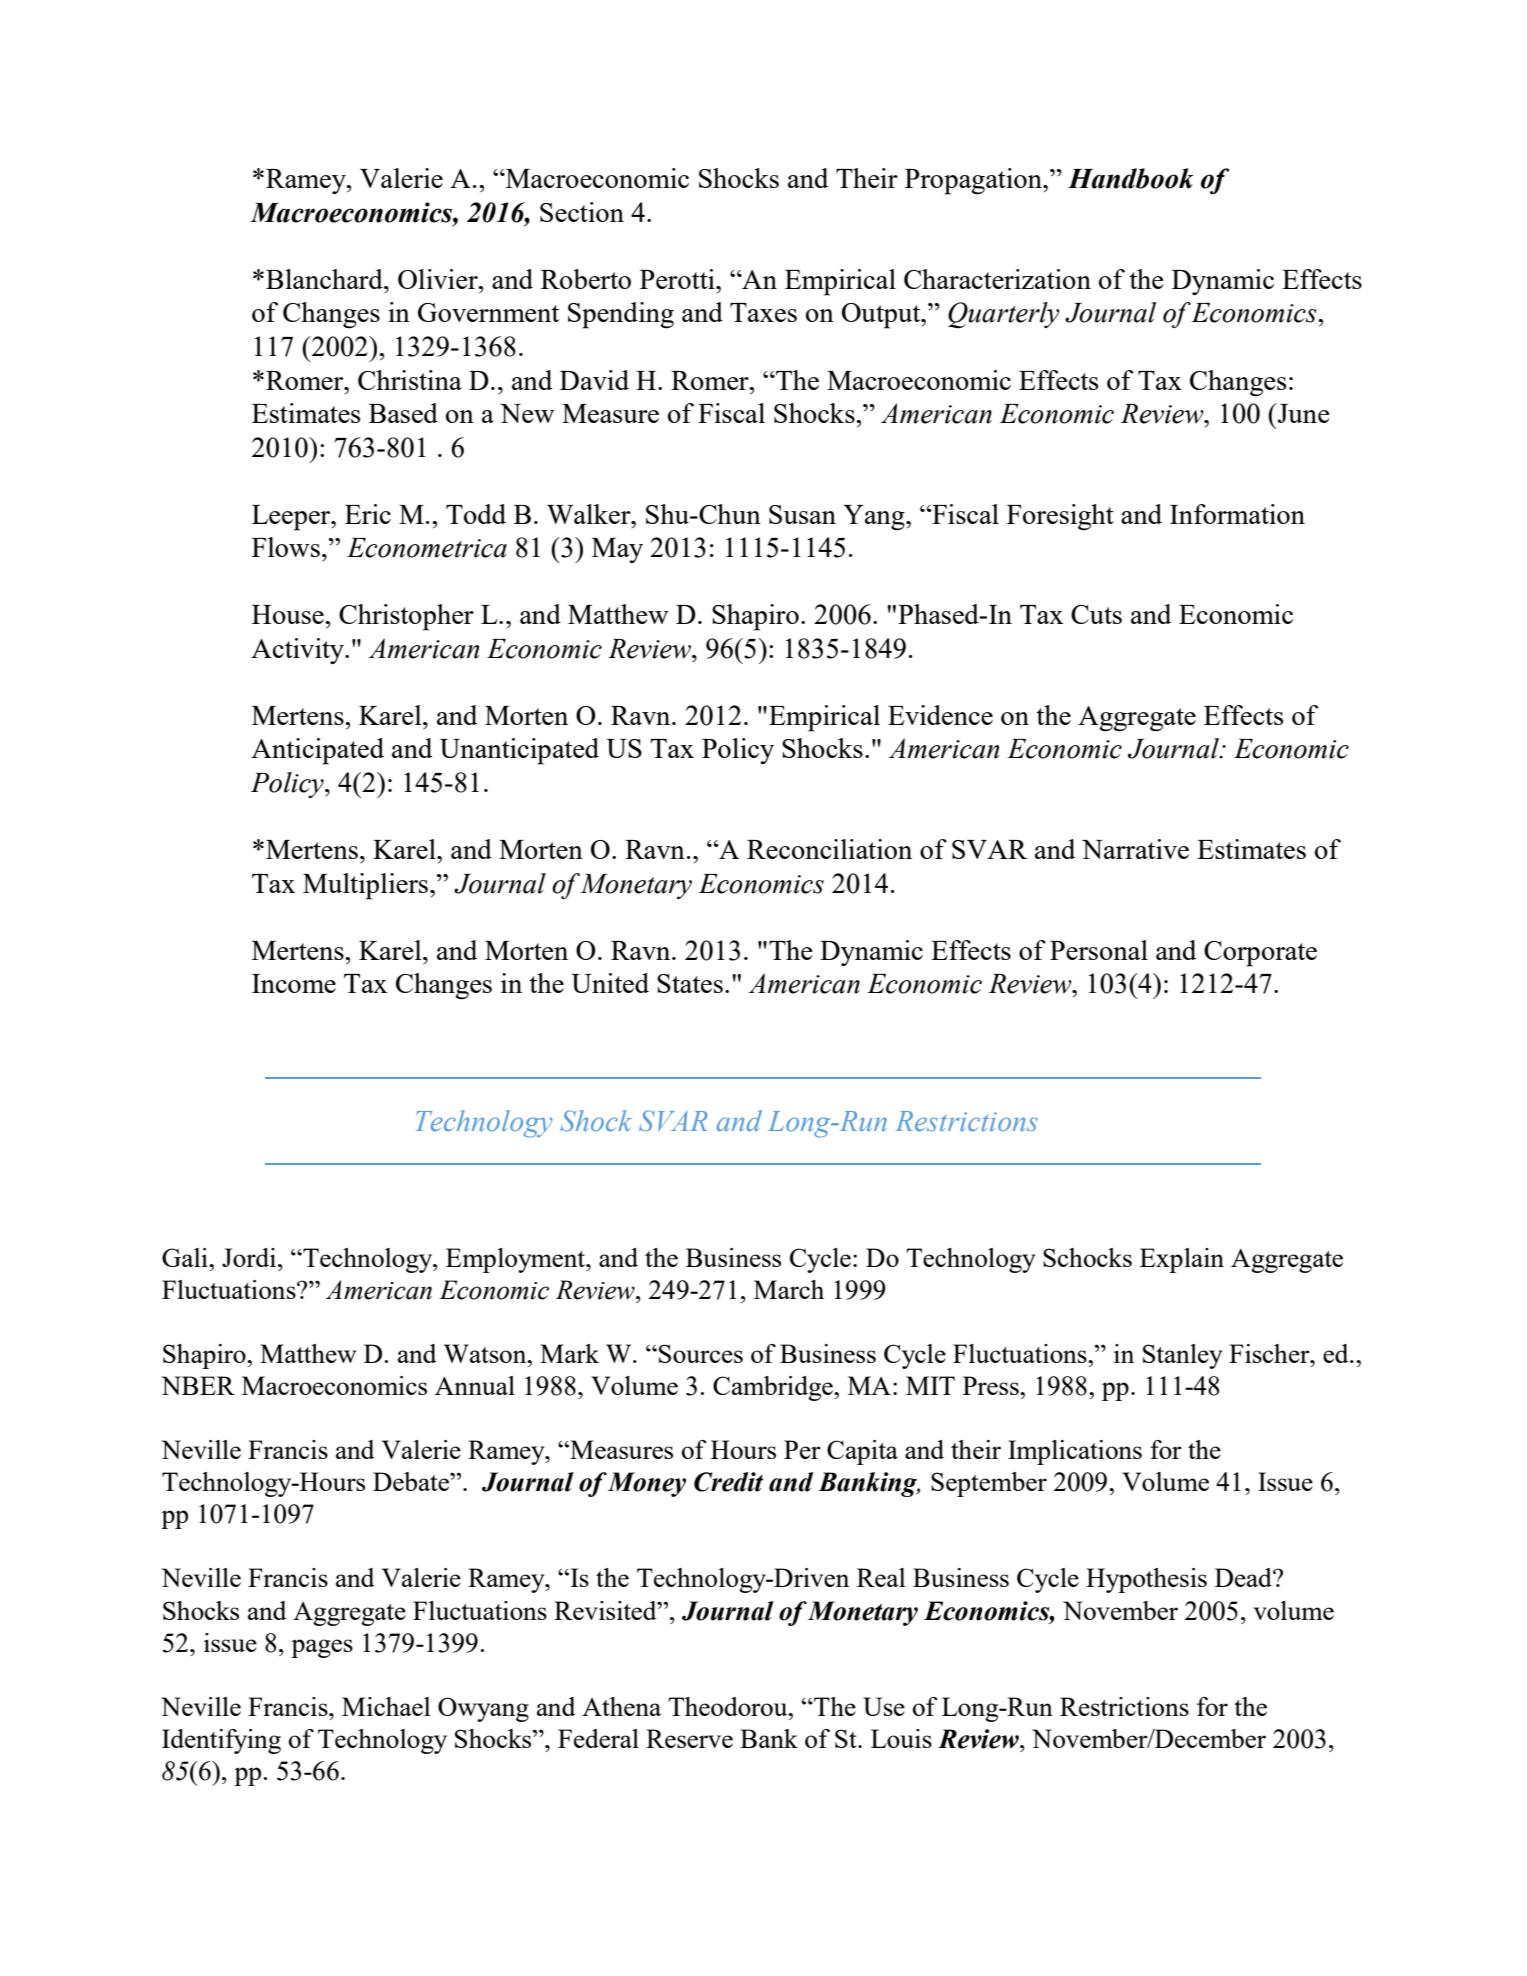 This screenshot has height=1976, width=1527. What do you see at coordinates (250, 1257) in the screenshot?
I see `Jordi` at bounding box center [250, 1257].
